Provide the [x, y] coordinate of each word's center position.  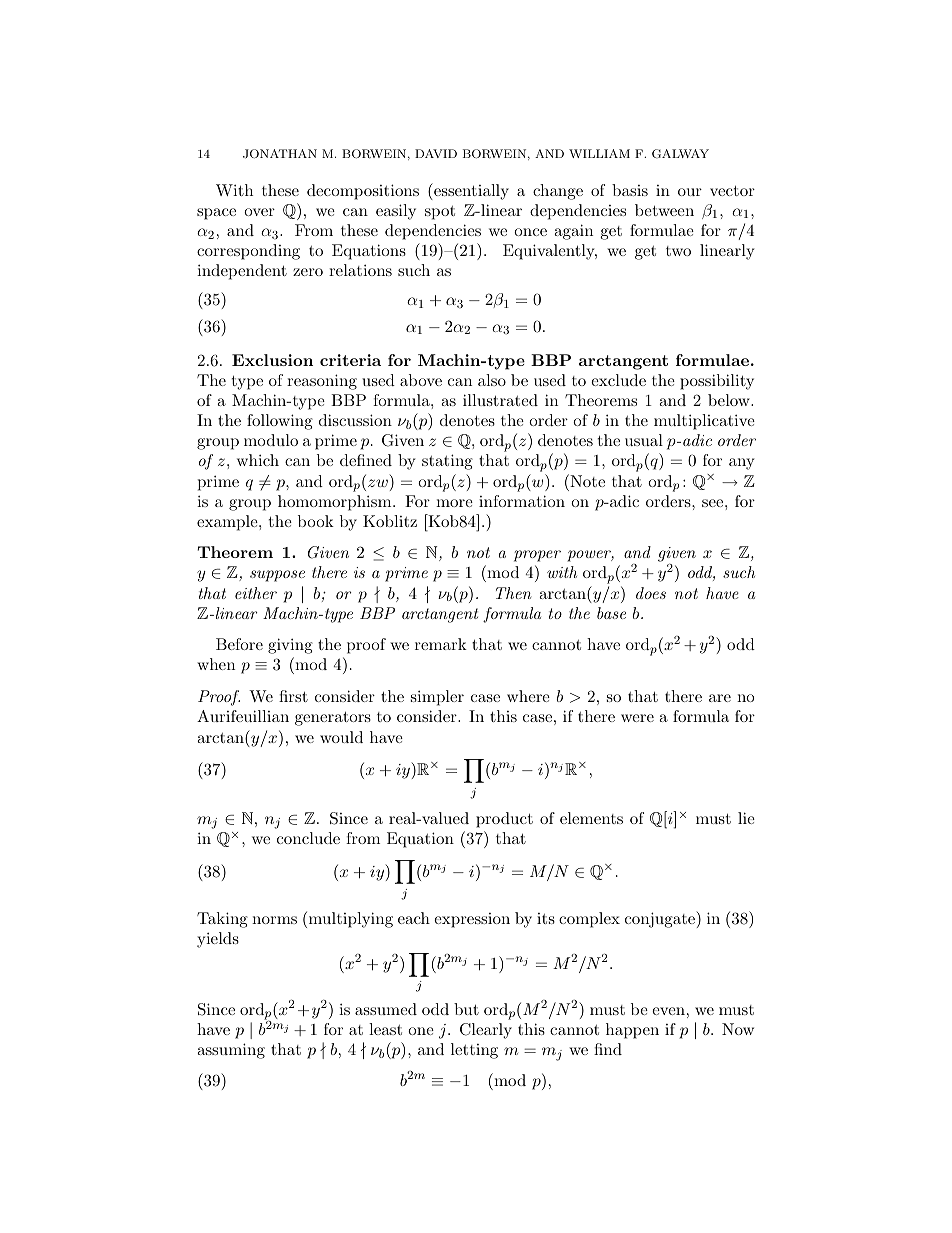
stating [447, 462]
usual [644, 440]
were [637, 718]
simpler [437, 698]
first [293, 696]
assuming [231, 1051]
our [690, 192]
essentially [470, 191]
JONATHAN [280, 154]
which [258, 460]
